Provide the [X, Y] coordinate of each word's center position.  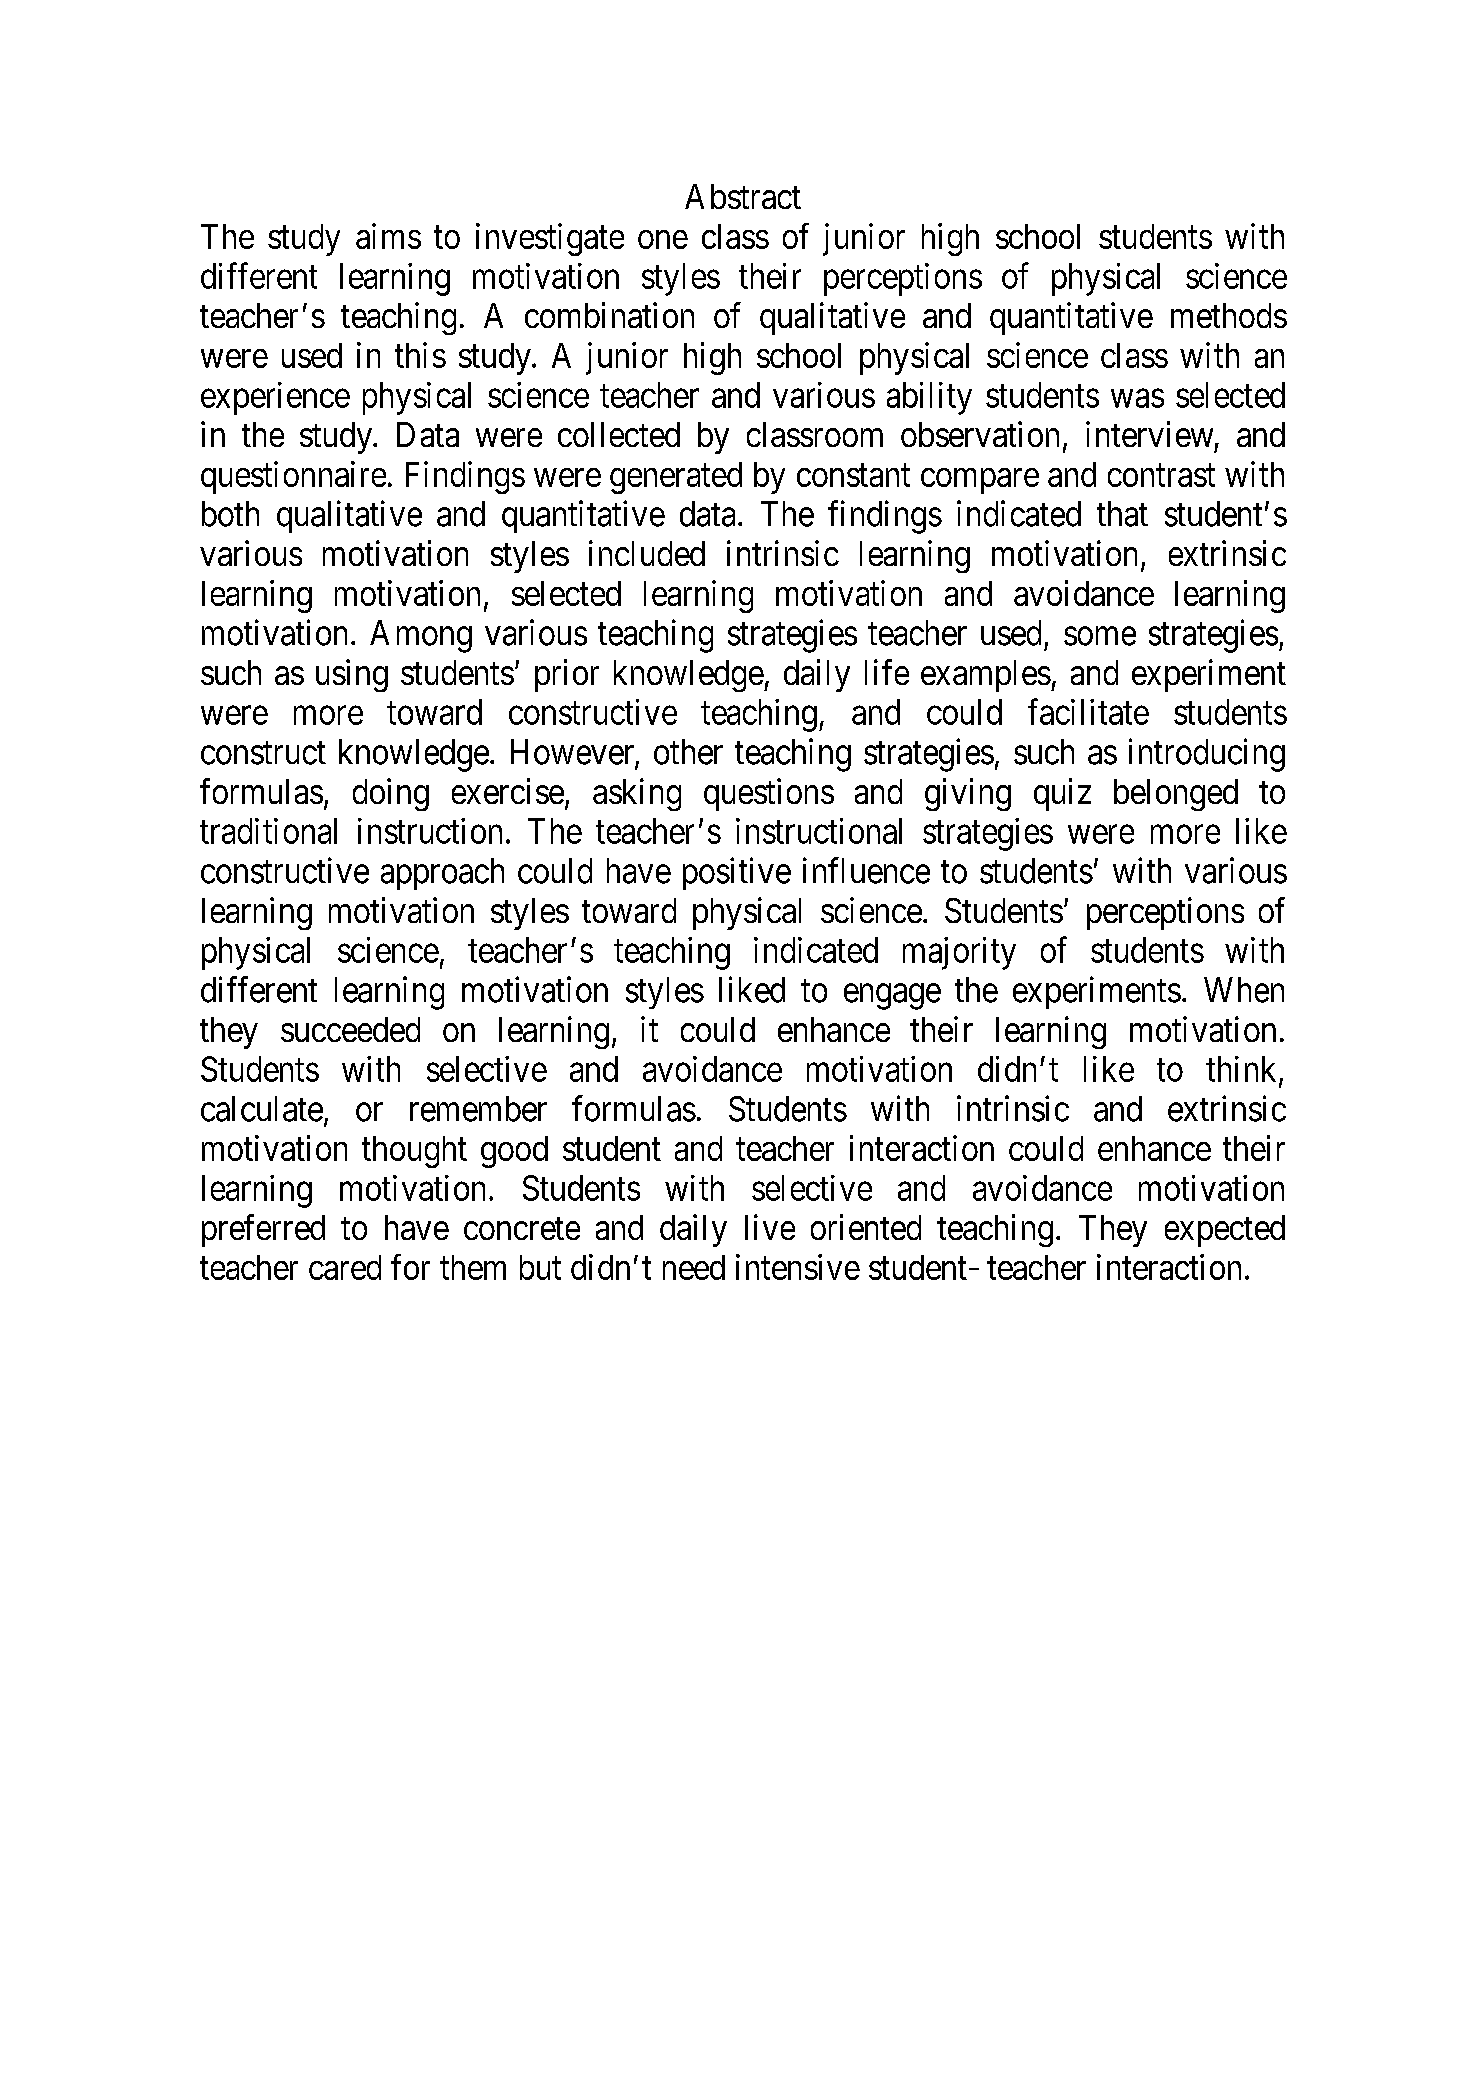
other [688, 752]
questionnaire [293, 477]
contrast [1161, 475]
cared [345, 1267]
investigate [550, 239]
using [352, 675]
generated [676, 478]
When [1244, 990]
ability [929, 398]
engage [892, 997]
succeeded [350, 1029]
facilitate [1088, 712]
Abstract [743, 196]
